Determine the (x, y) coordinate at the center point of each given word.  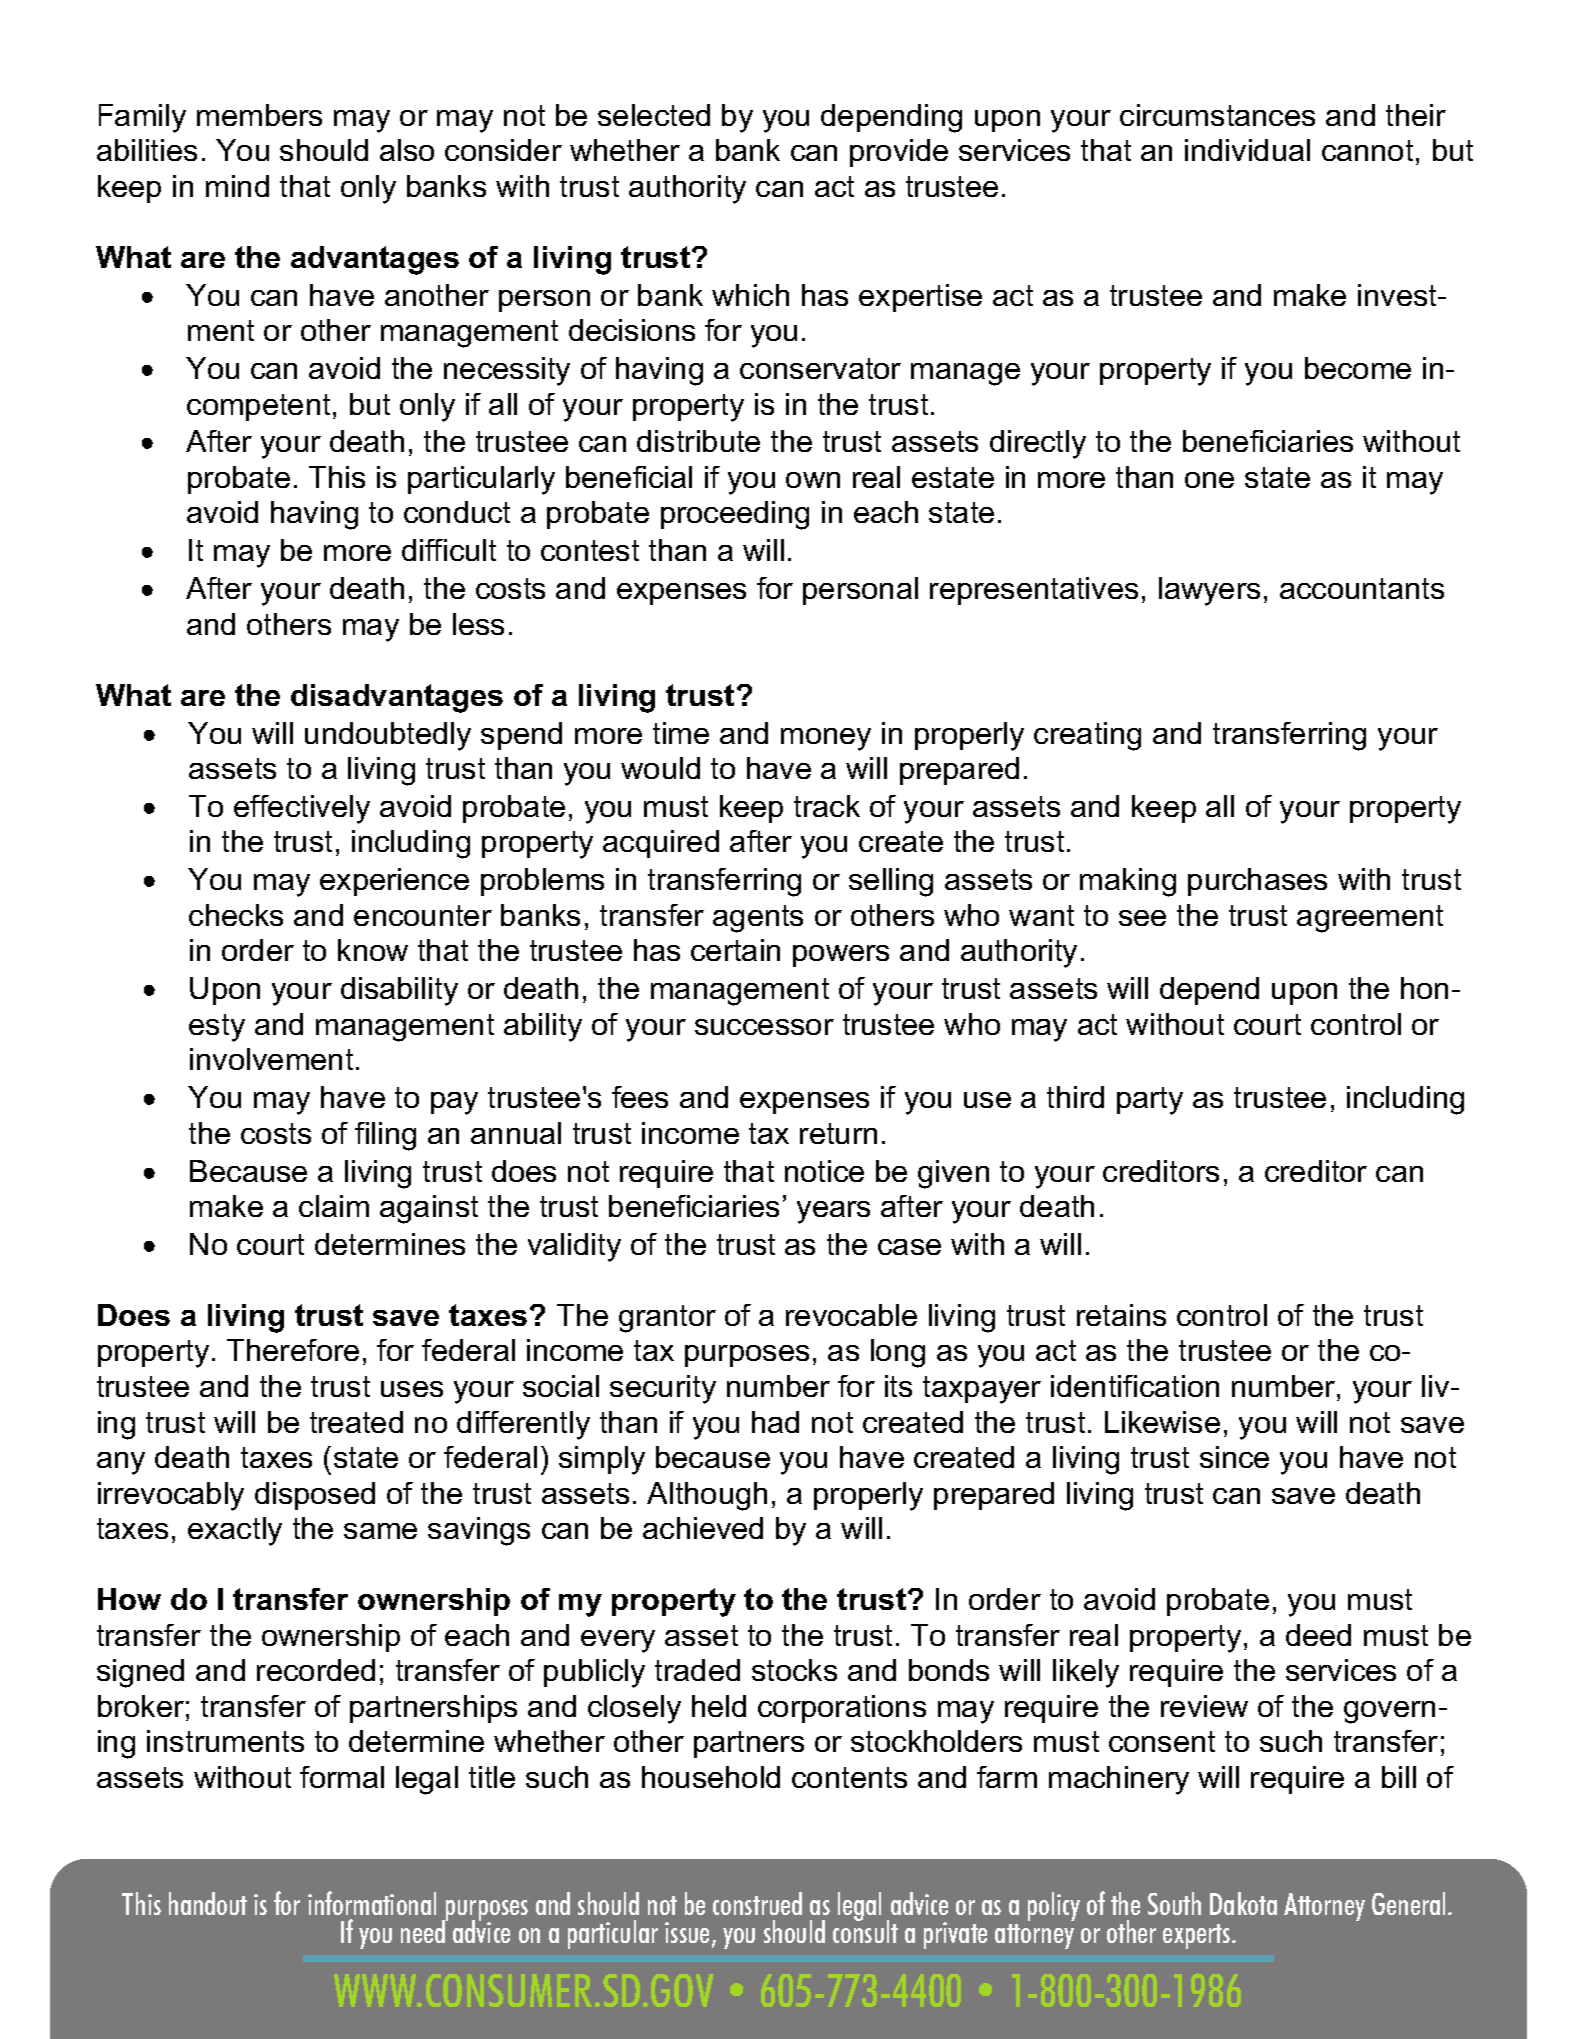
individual (1247, 150)
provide (899, 153)
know (373, 950)
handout (208, 1903)
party (1150, 1101)
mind (237, 186)
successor (764, 1027)
